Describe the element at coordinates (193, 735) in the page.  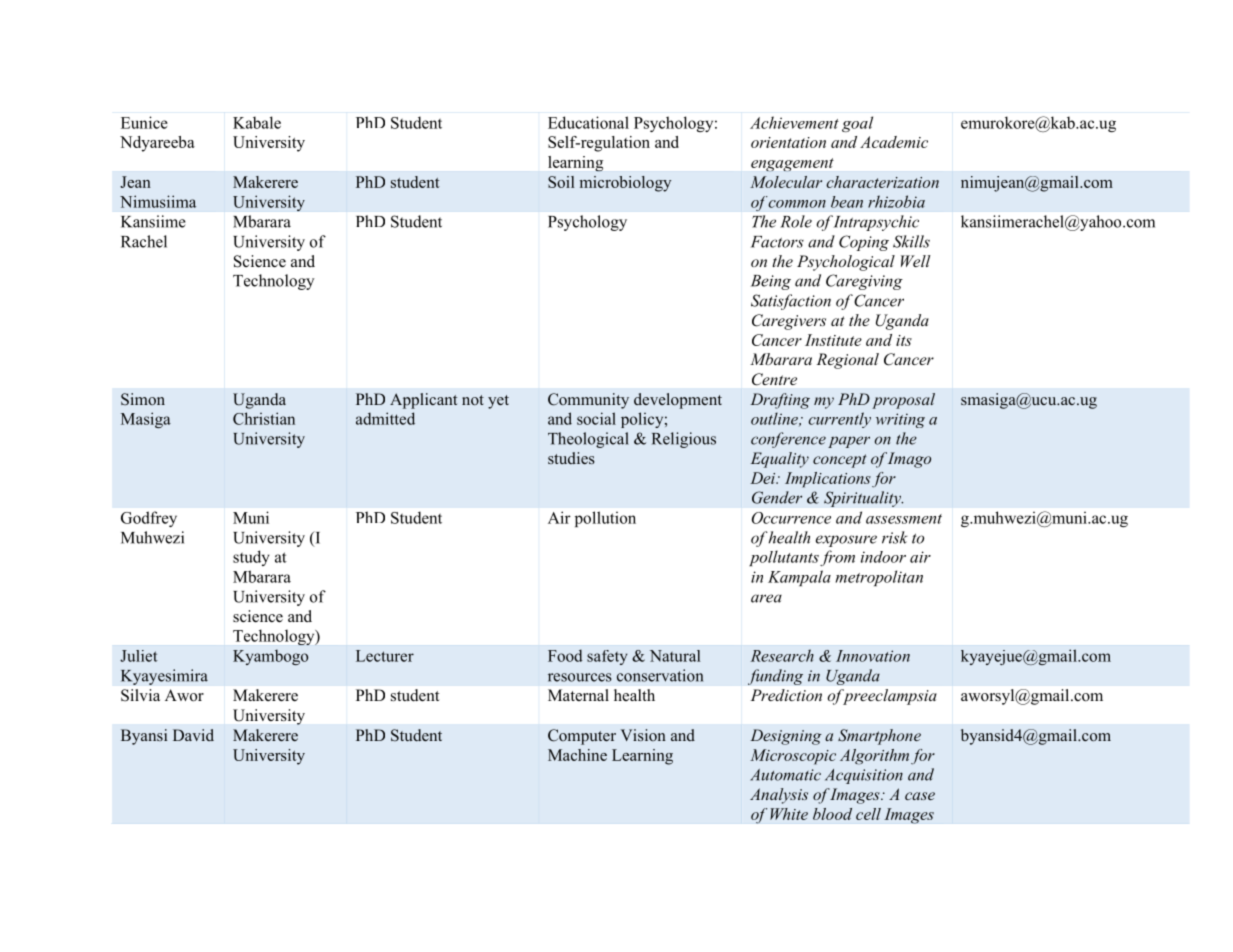
I see `David` at that location.
